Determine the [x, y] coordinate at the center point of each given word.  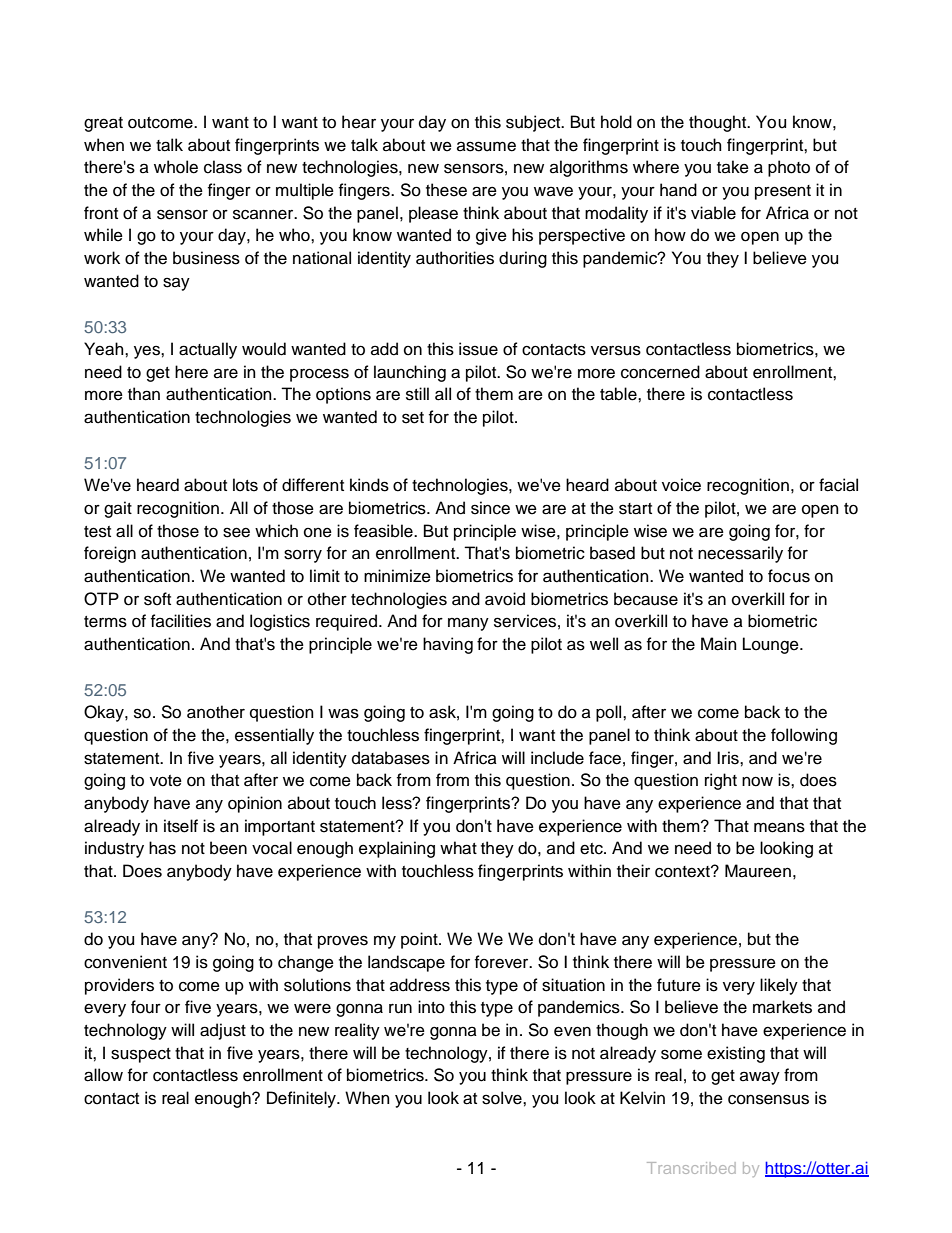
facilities [181, 621]
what [458, 848]
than [144, 394]
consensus [768, 1099]
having [448, 645]
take [733, 167]
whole [176, 167]
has [162, 848]
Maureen [758, 871]
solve [503, 1098]
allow [103, 1075]
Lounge [772, 645]
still [417, 394]
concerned [660, 372]
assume [486, 146]
